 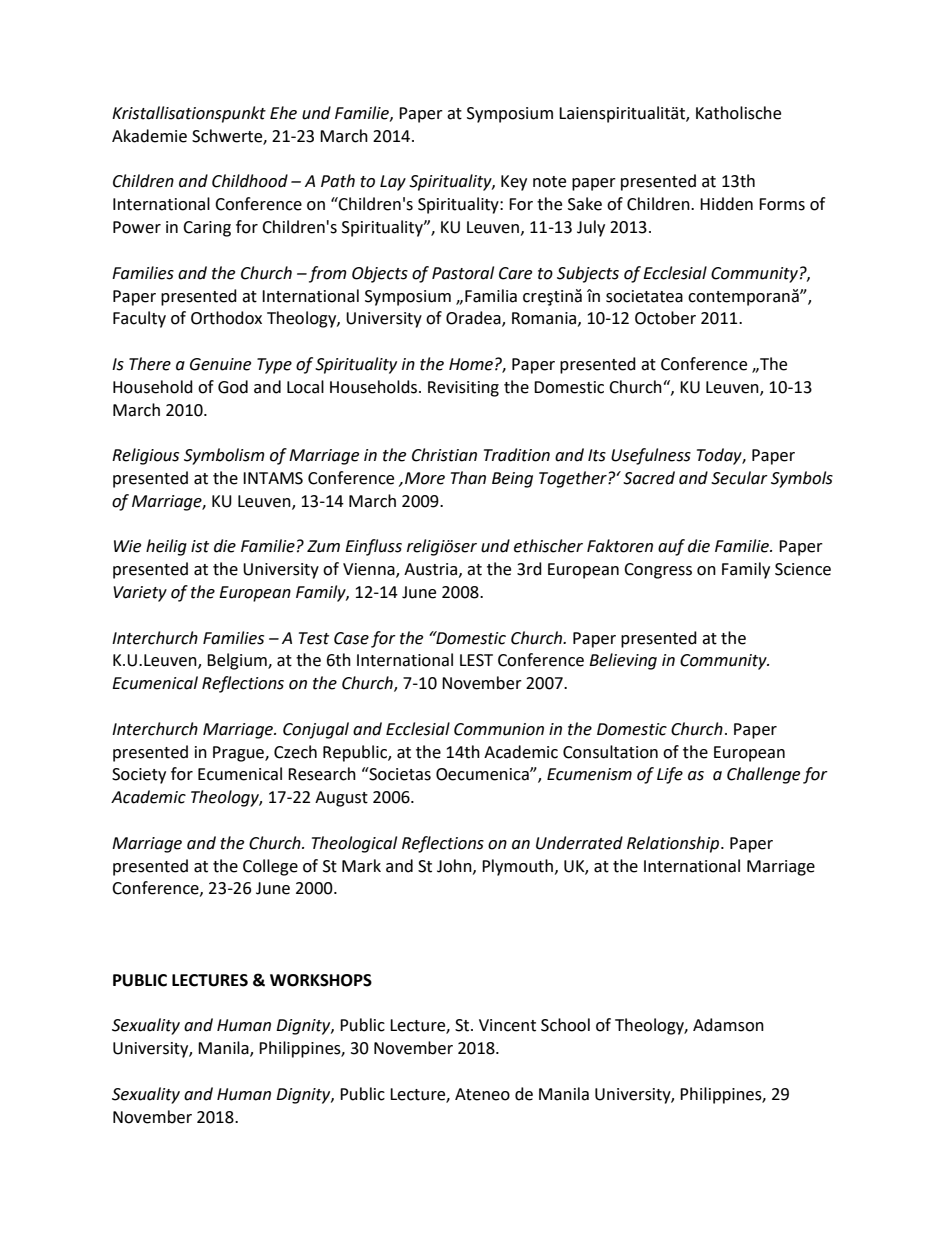 I want to click on Variety, so click(x=140, y=594).
